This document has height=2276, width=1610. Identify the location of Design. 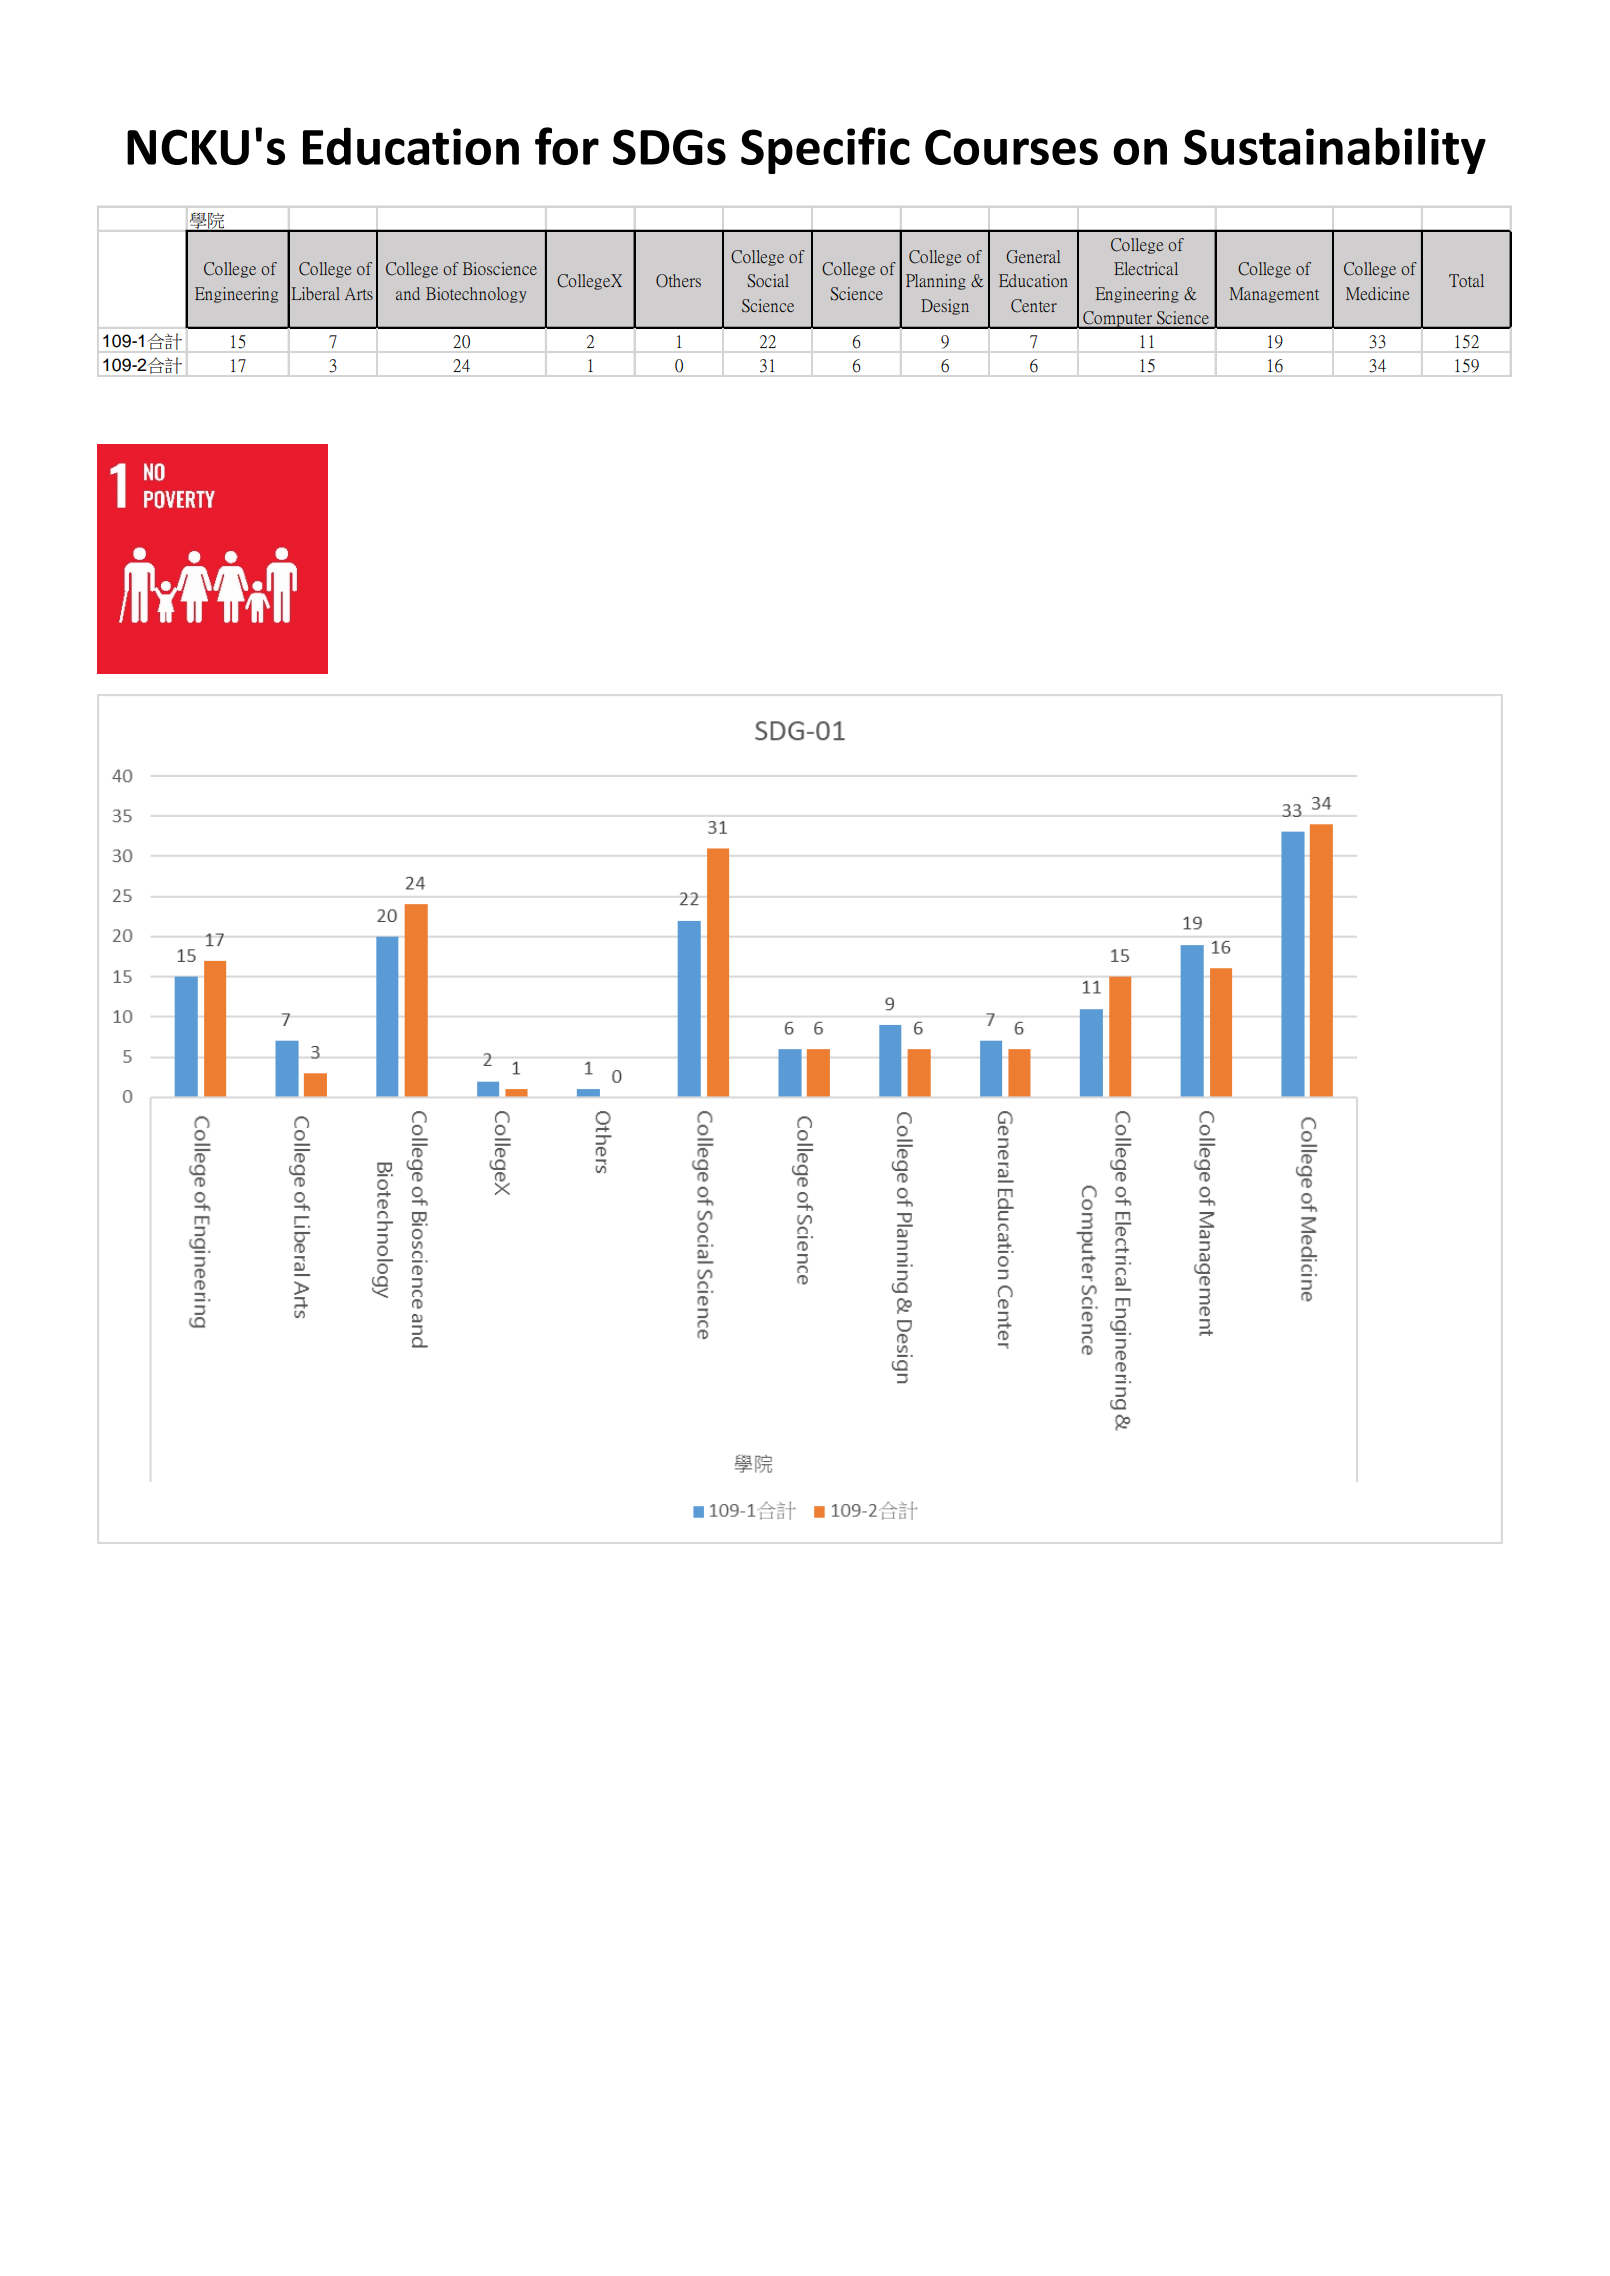
(945, 307).
